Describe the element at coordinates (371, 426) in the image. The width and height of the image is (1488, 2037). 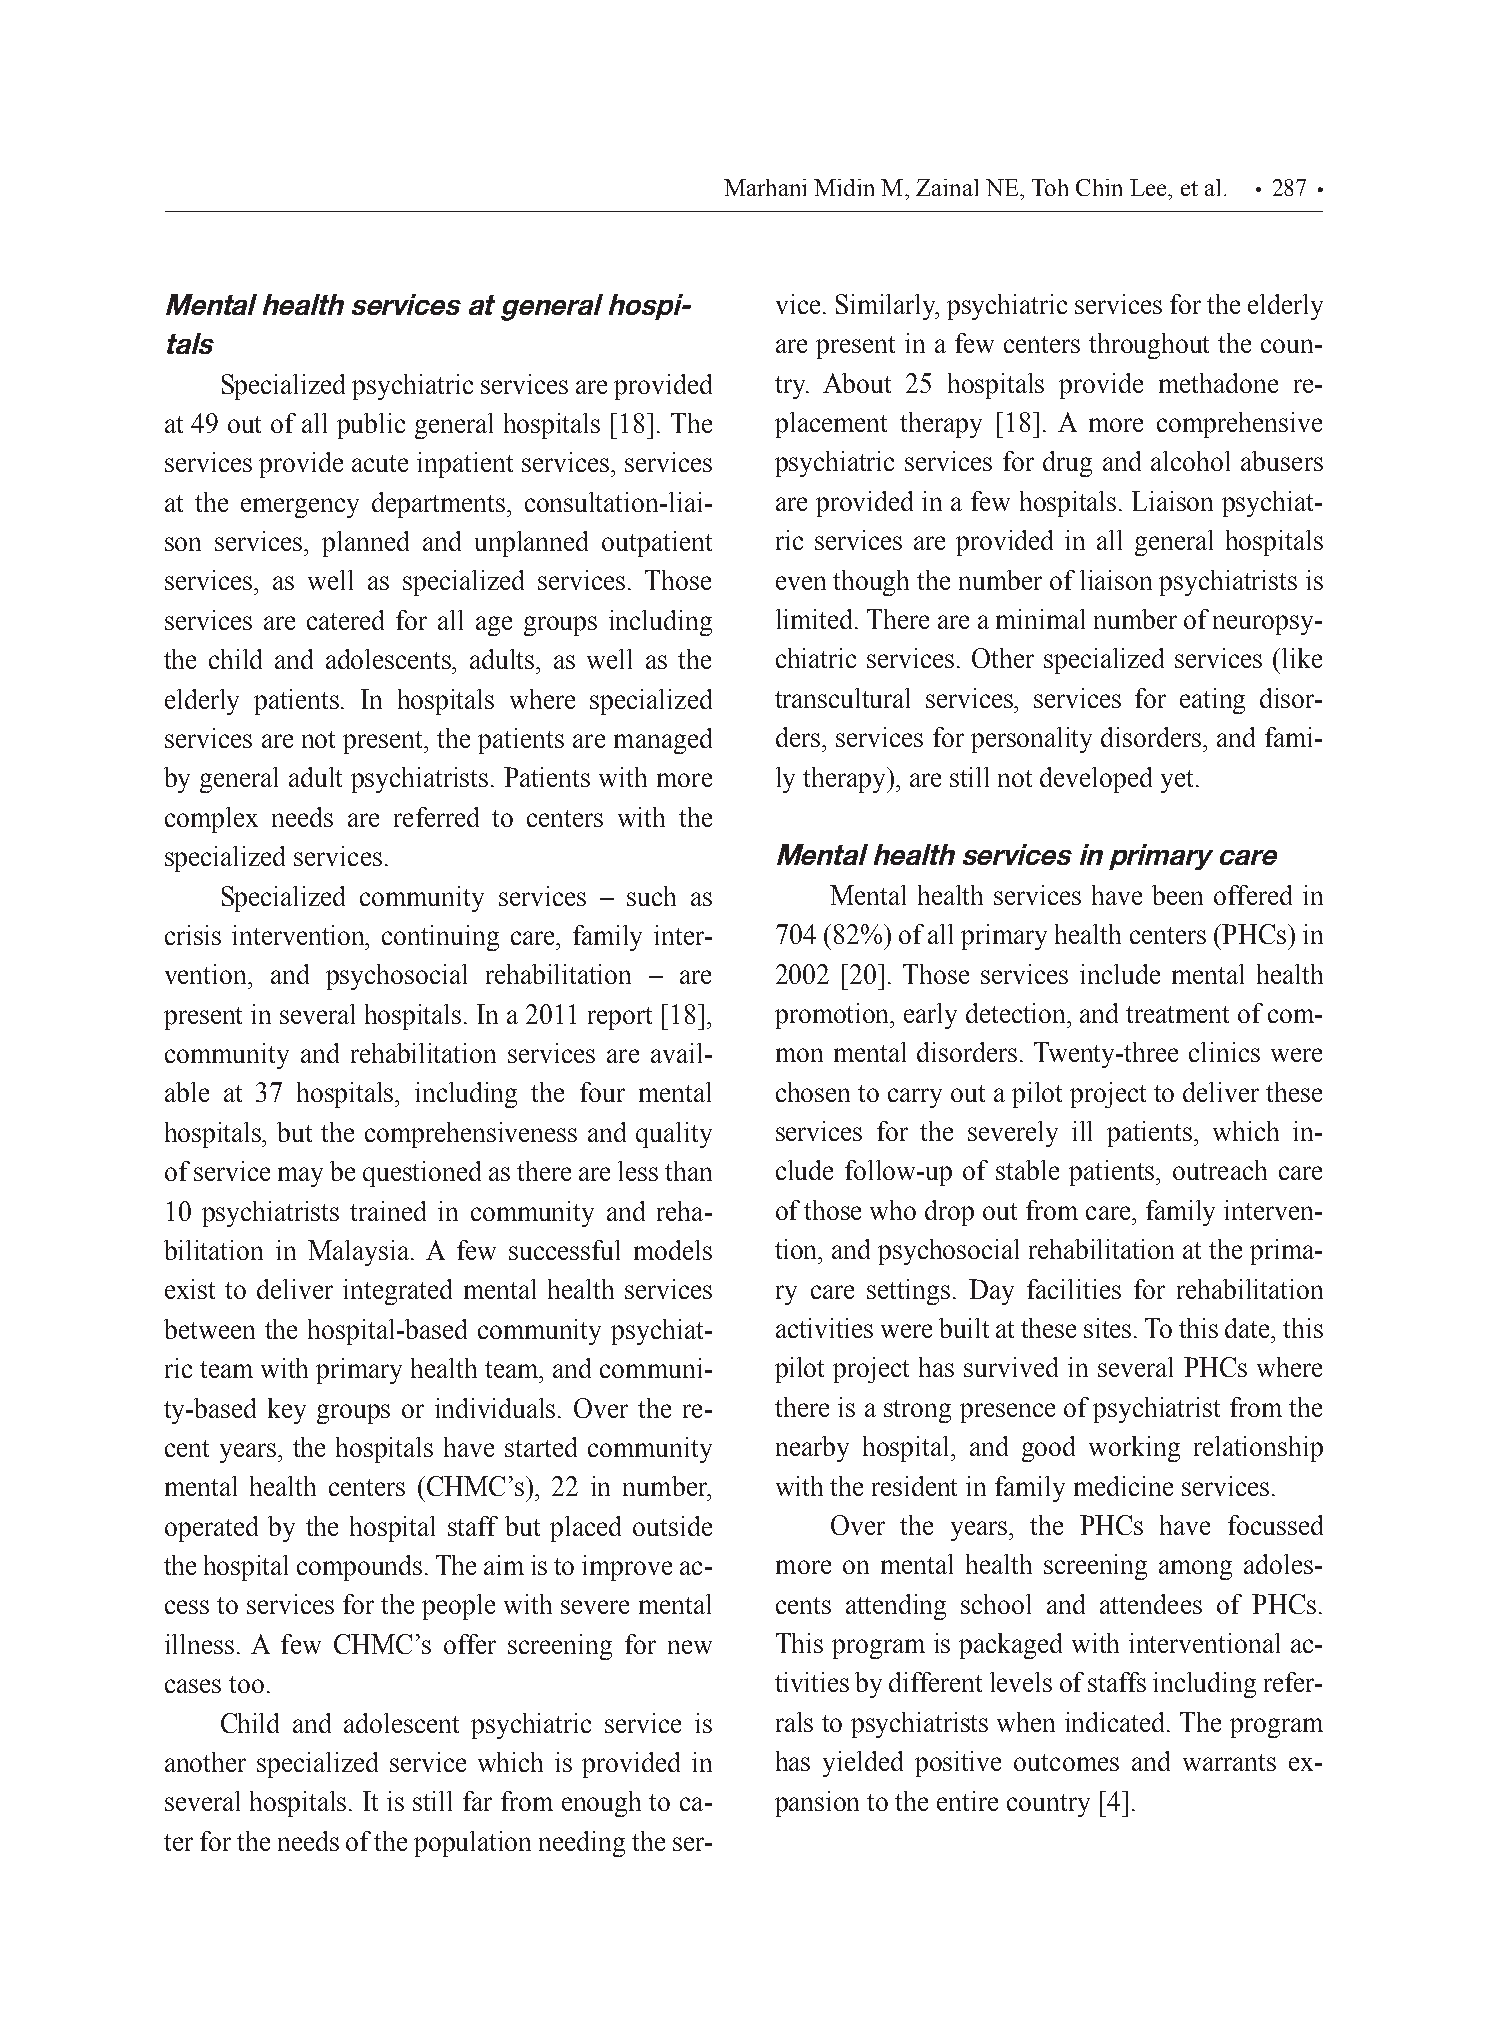
I see `public` at that location.
